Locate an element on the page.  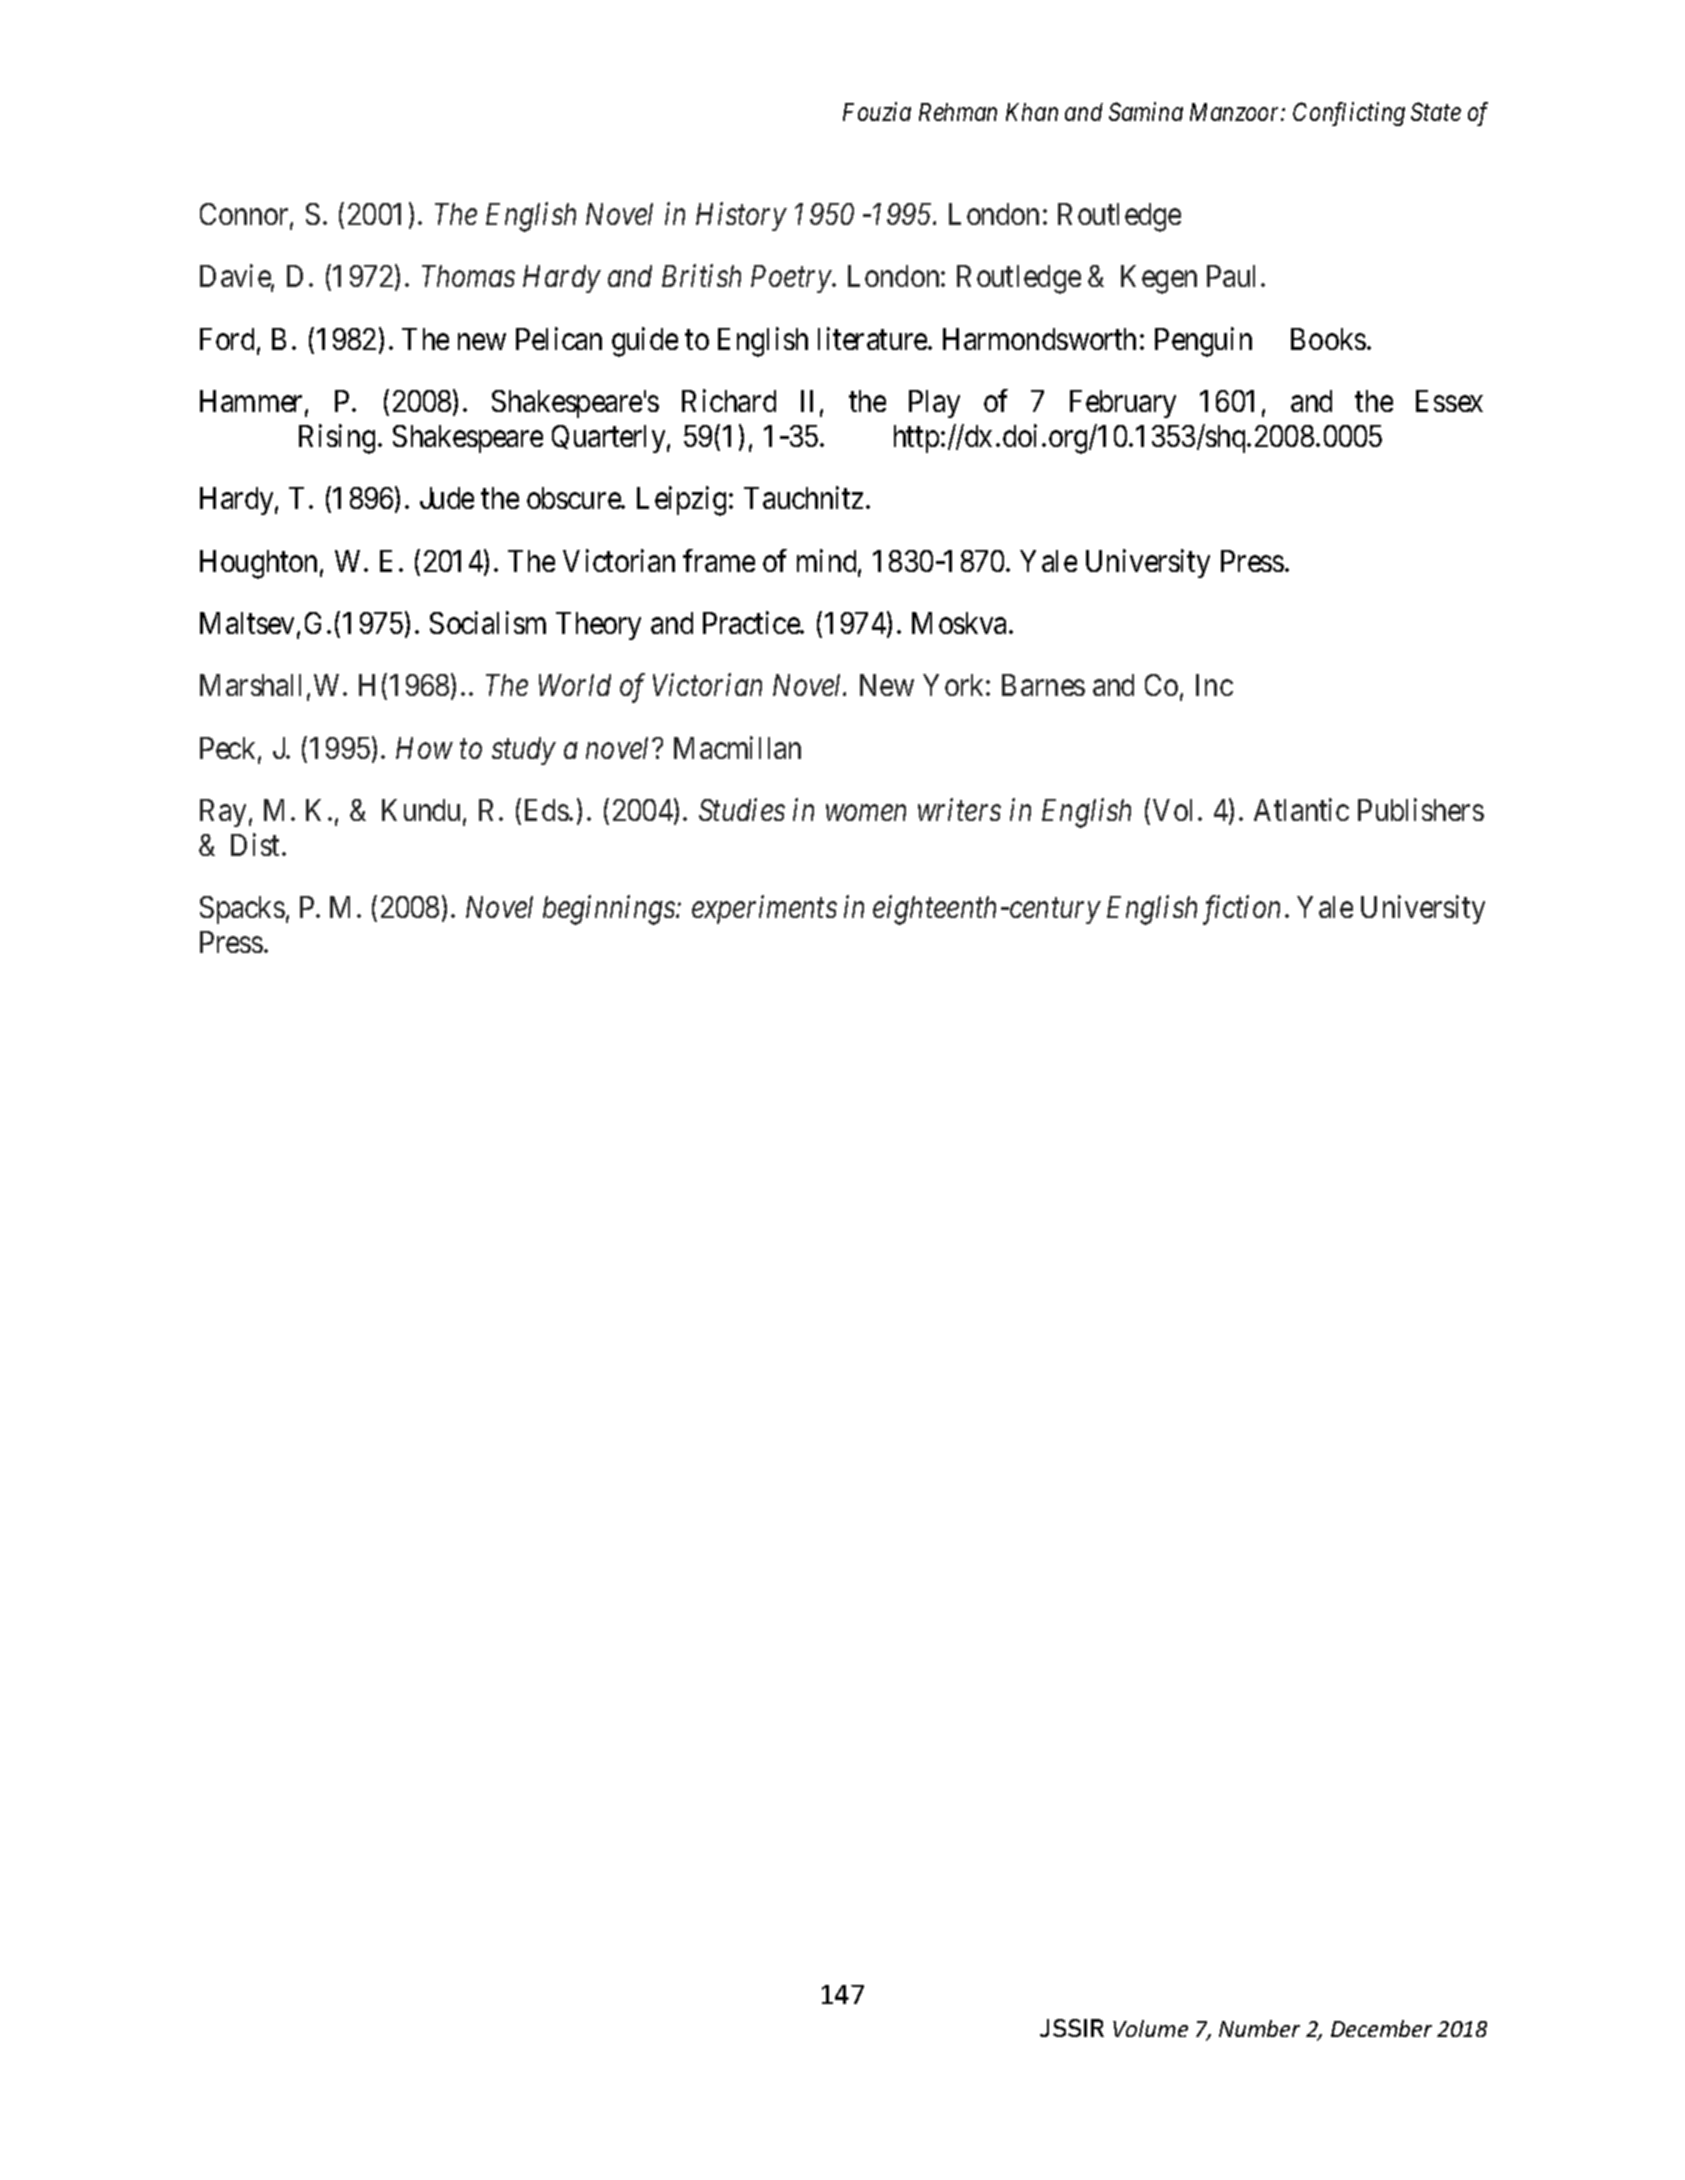
Dist is located at coordinates (255, 844).
